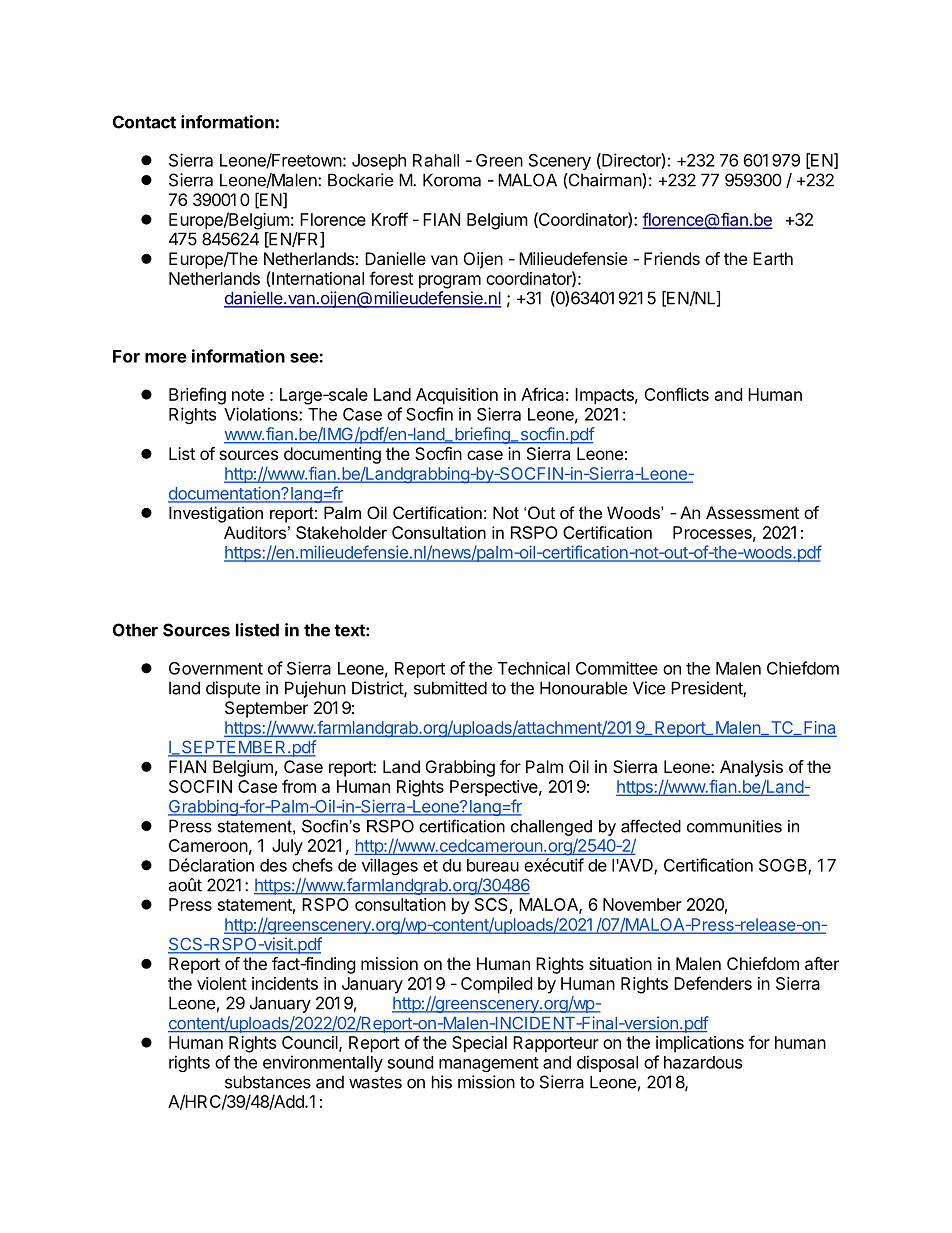  I want to click on Technical, so click(534, 668).
